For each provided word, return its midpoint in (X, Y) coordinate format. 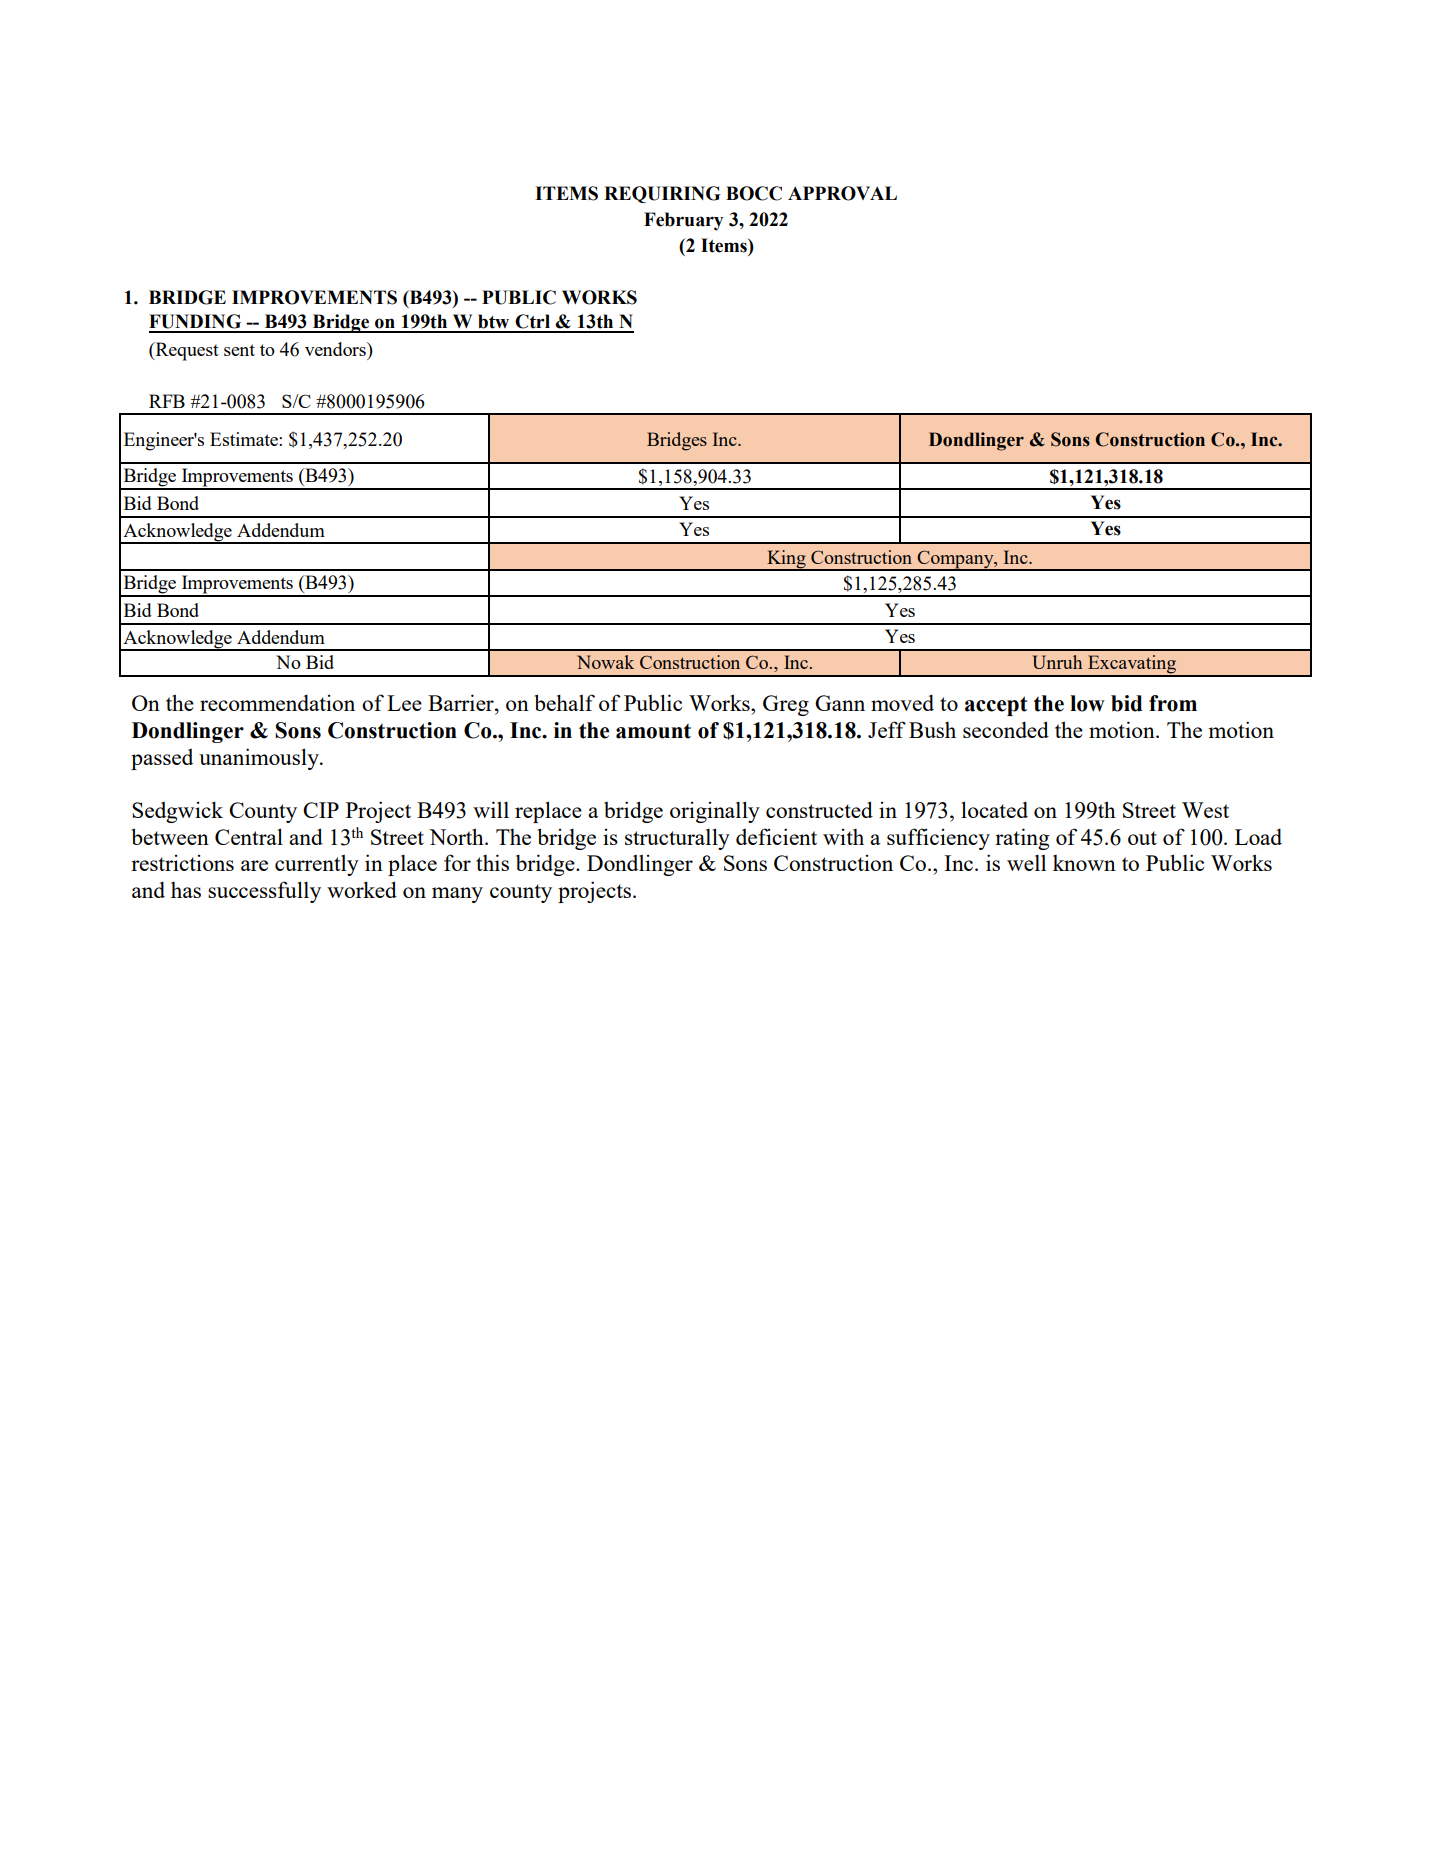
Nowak (605, 662)
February (683, 221)
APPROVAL (842, 193)
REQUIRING (662, 194)
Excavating (1132, 665)
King (786, 560)
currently (317, 865)
